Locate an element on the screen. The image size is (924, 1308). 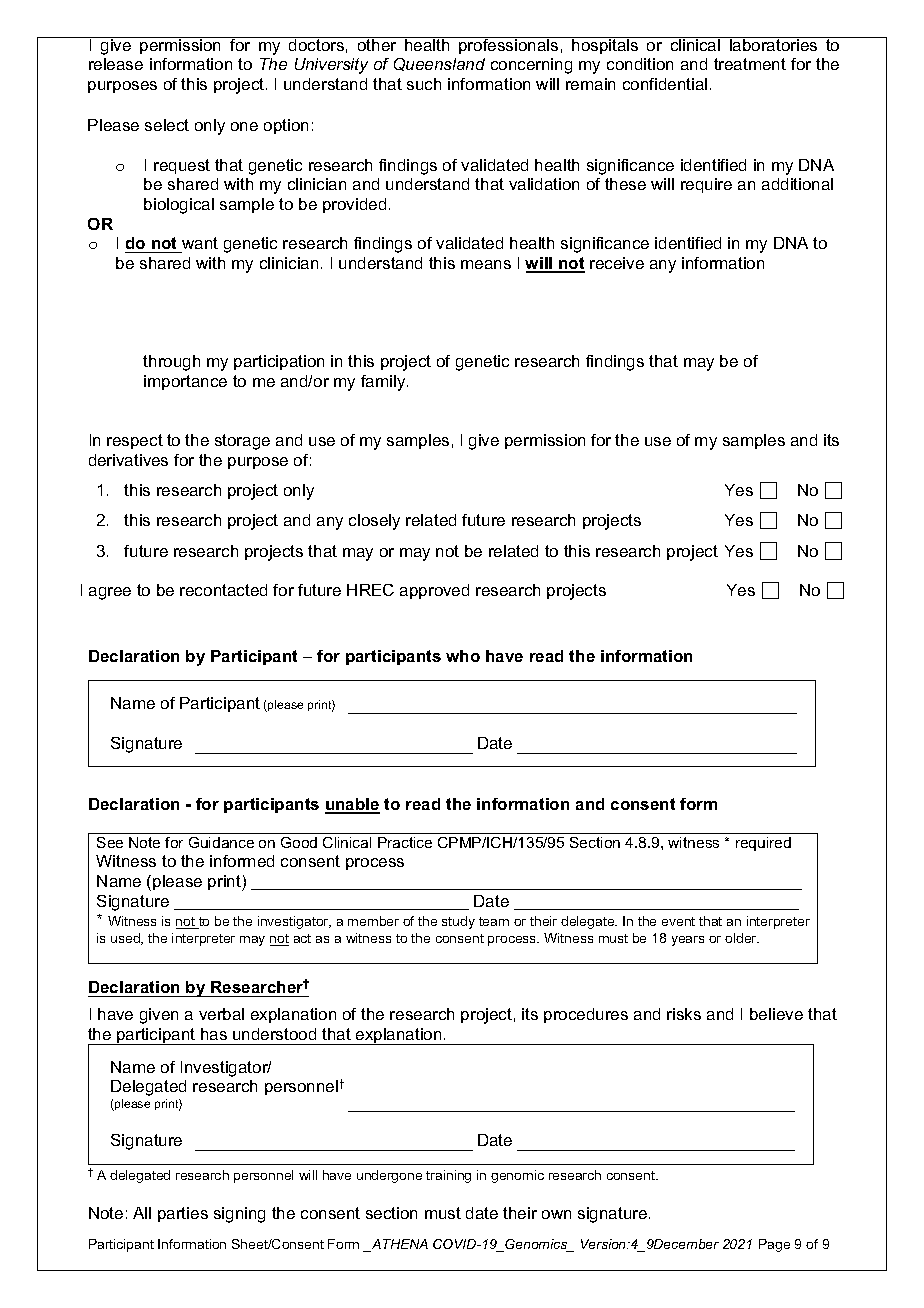
select is located at coordinates (167, 125).
